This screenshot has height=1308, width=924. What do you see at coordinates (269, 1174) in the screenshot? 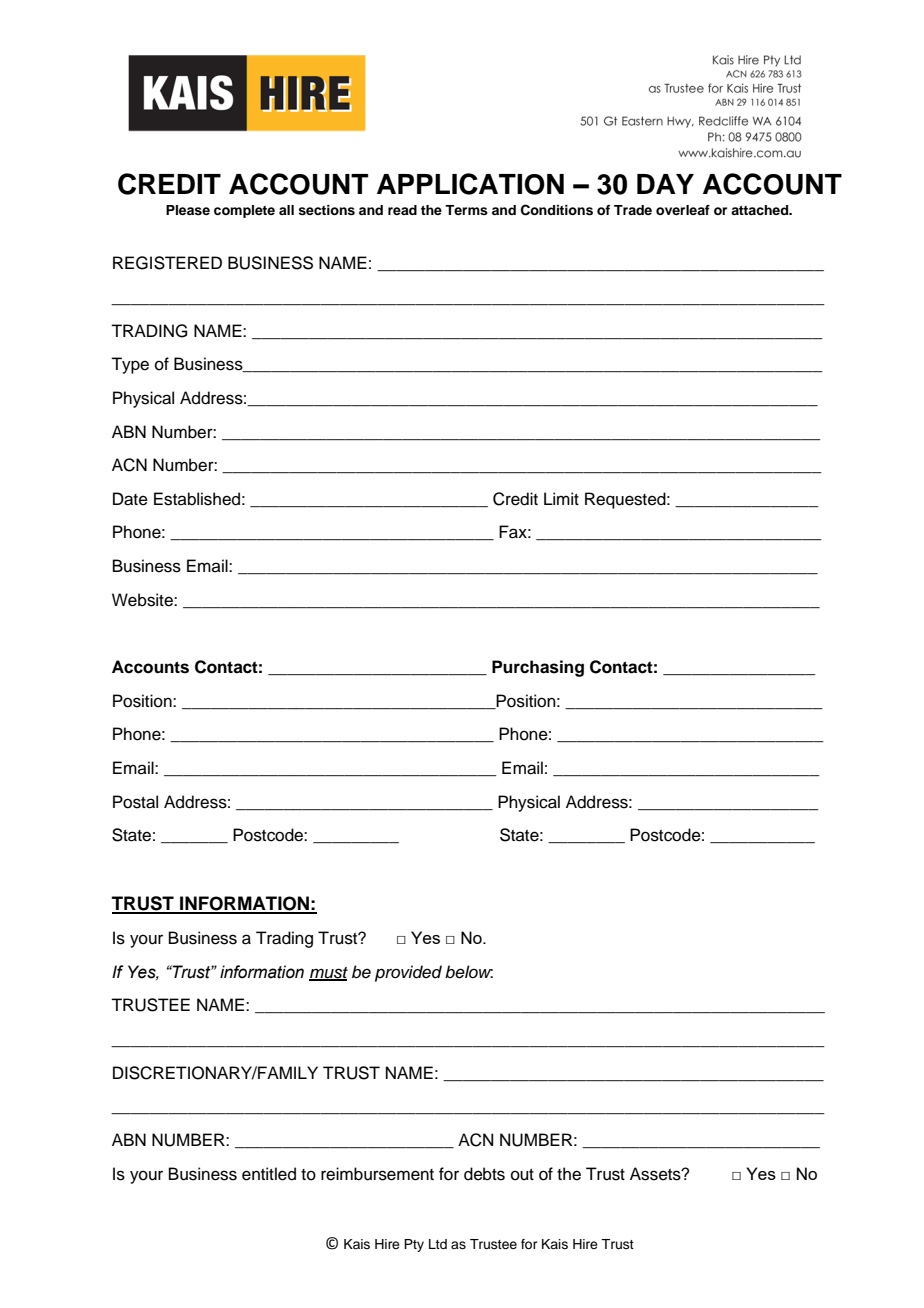
I see `entitled` at bounding box center [269, 1174].
